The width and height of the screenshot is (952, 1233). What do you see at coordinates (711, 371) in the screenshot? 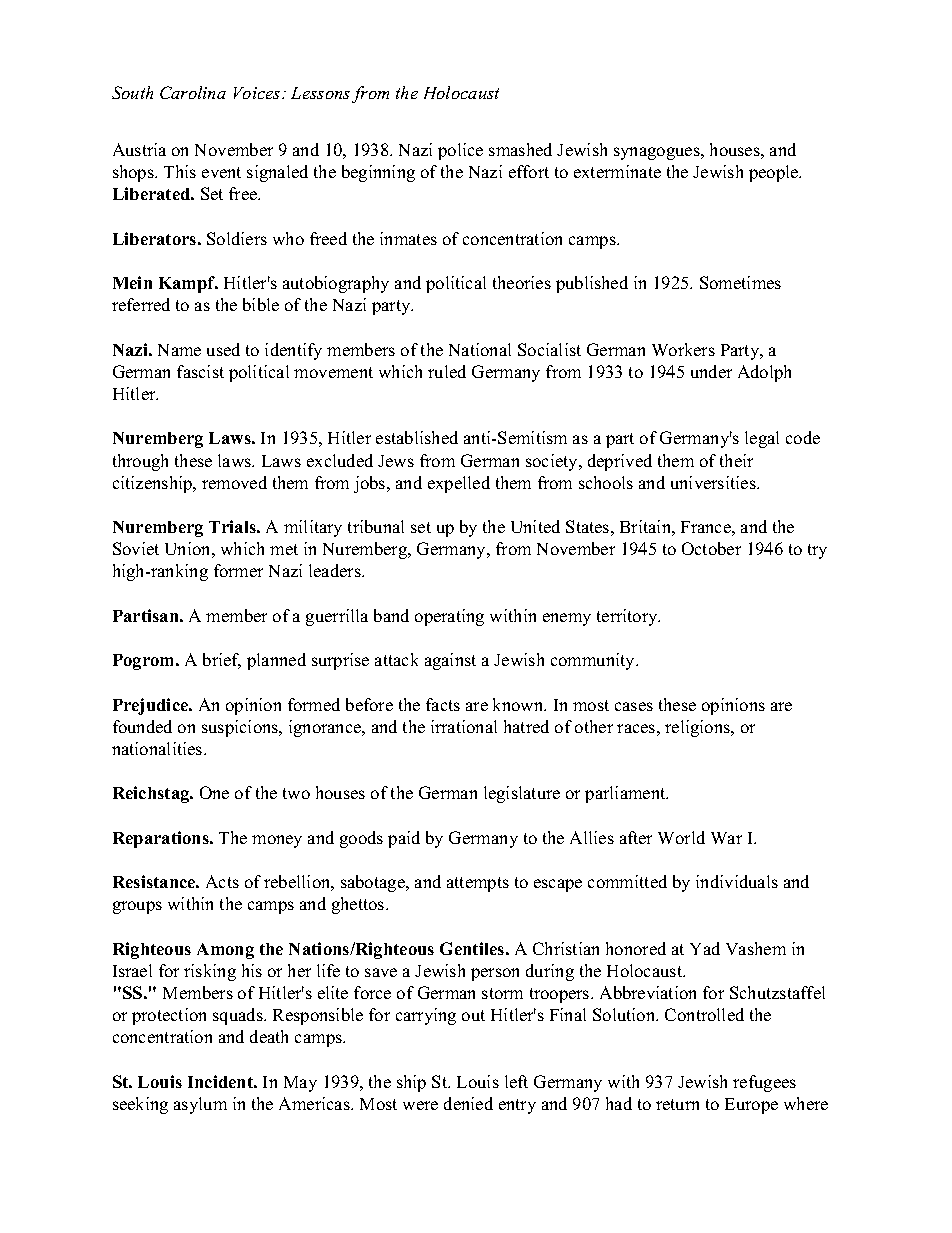
I see `under` at bounding box center [711, 371].
